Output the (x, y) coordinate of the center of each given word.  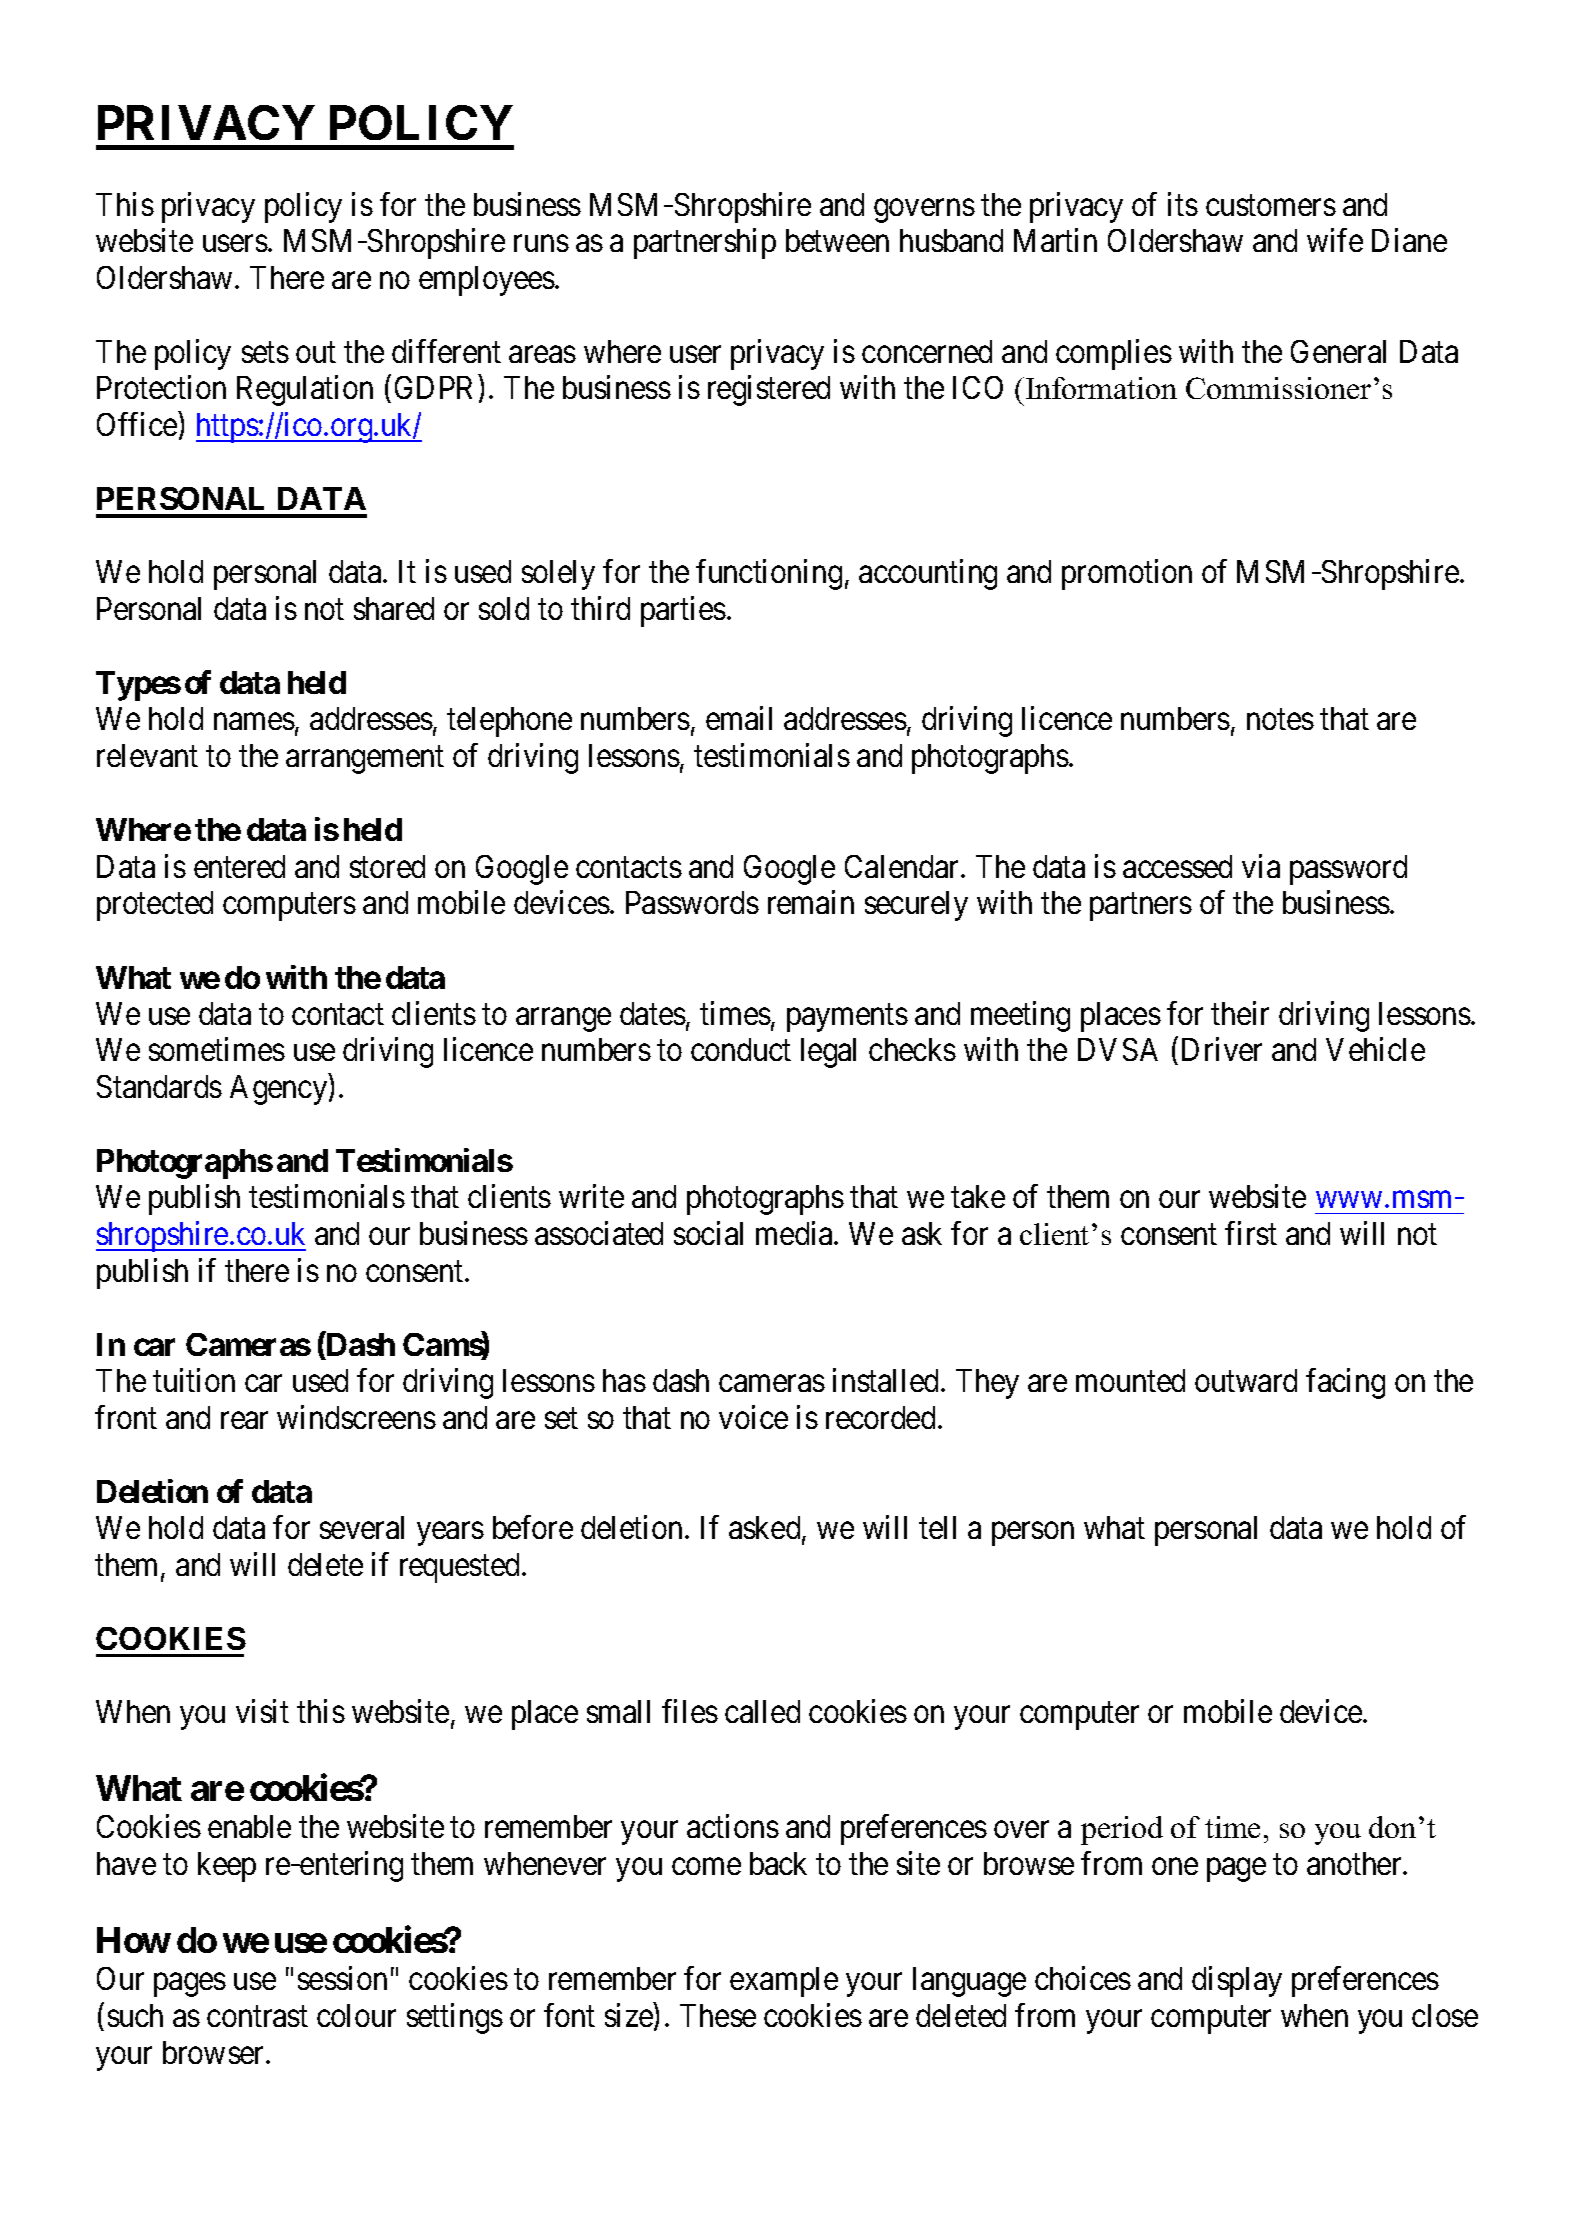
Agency (280, 1089)
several (362, 1527)
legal (828, 1053)
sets (265, 352)
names (254, 722)
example (784, 1982)
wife (1335, 240)
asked (766, 1529)
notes (1280, 720)
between (837, 240)
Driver (1222, 1049)
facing (1345, 1383)
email (739, 718)
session (342, 1978)
